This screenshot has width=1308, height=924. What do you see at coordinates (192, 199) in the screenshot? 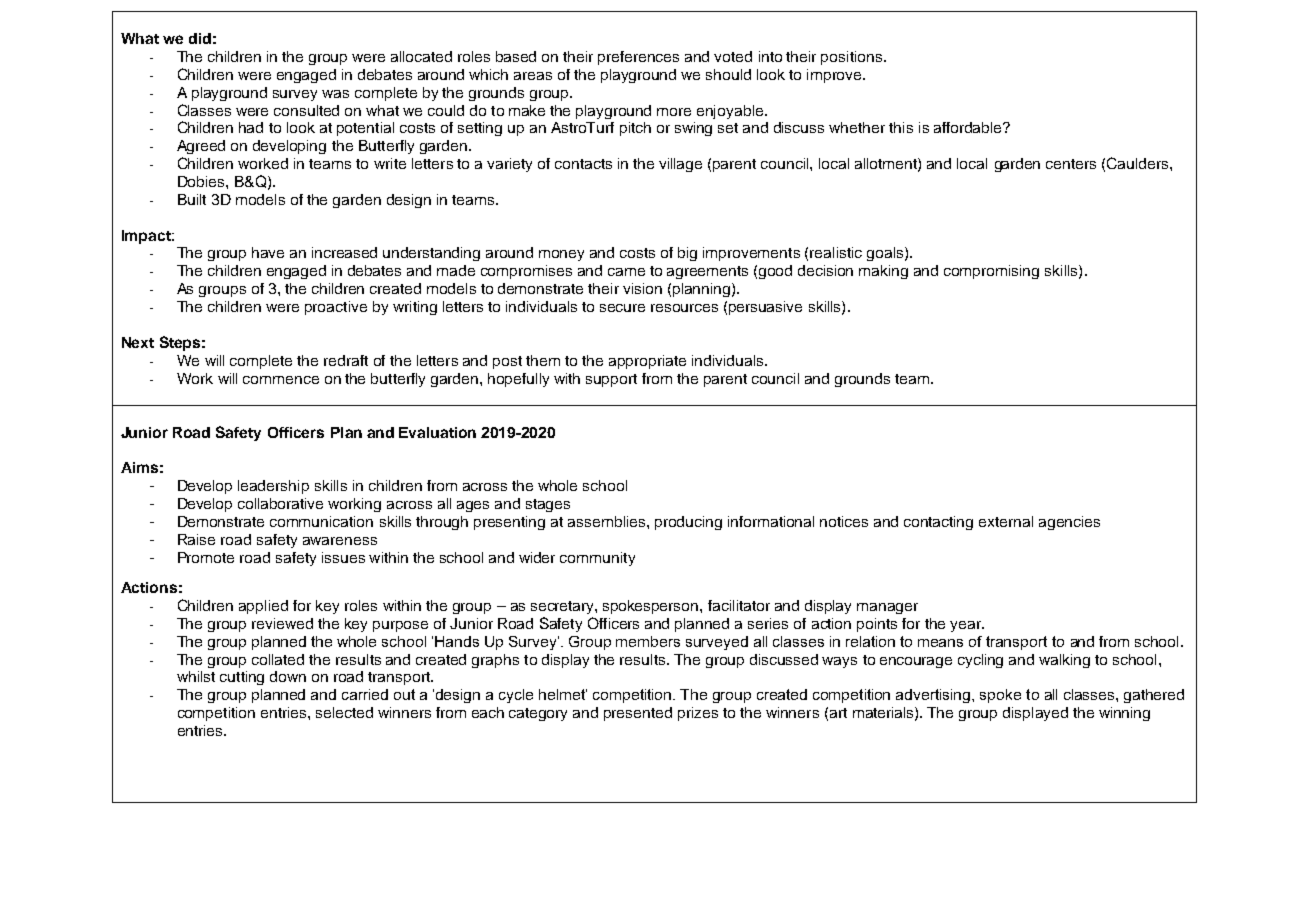
I see `Built` at bounding box center [192, 199].
